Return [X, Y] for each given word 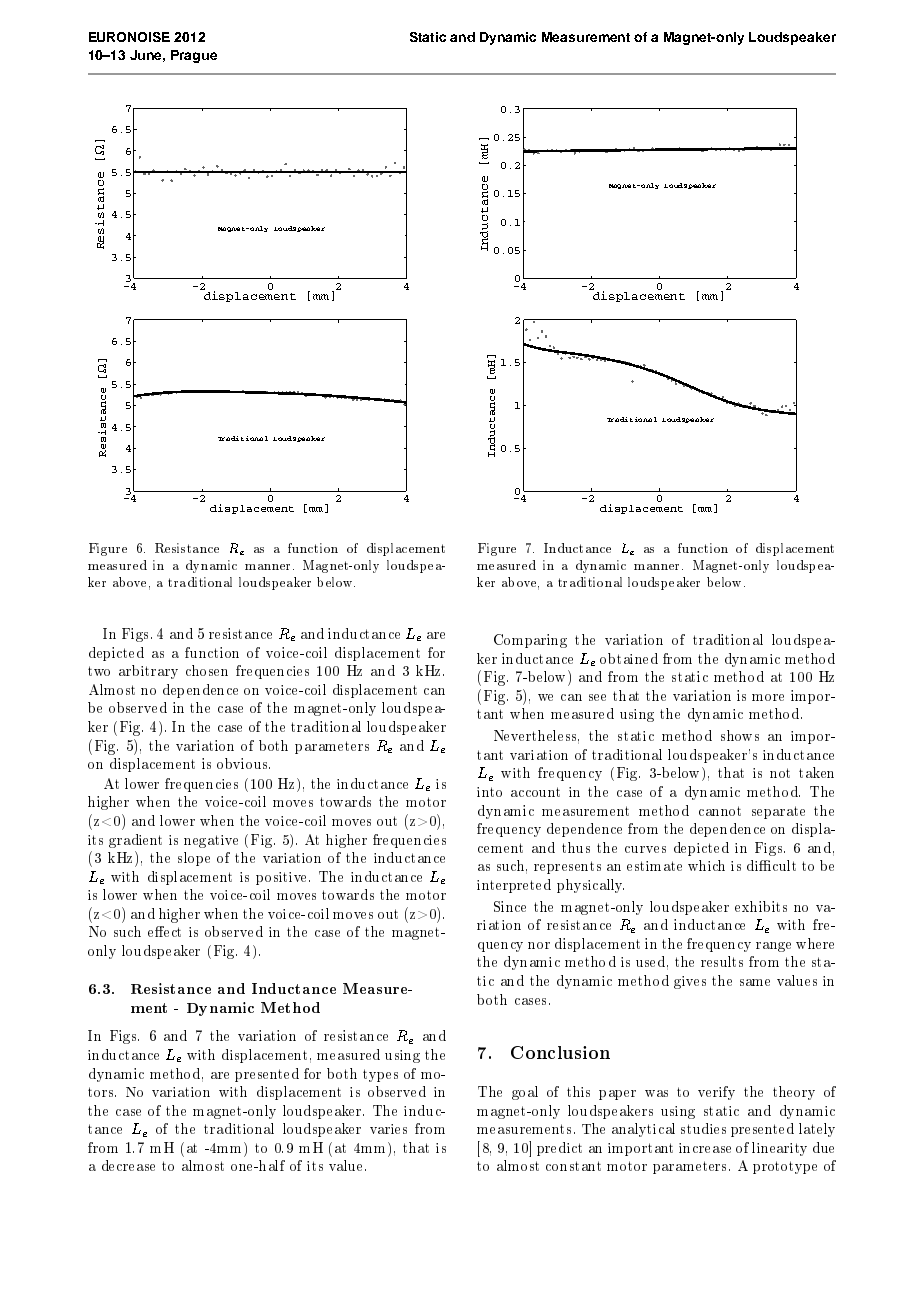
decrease [128, 1165]
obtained [629, 658]
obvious [243, 763]
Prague [194, 56]
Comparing [530, 641]
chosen [207, 670]
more [768, 697]
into [489, 792]
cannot [720, 811]
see [597, 697]
